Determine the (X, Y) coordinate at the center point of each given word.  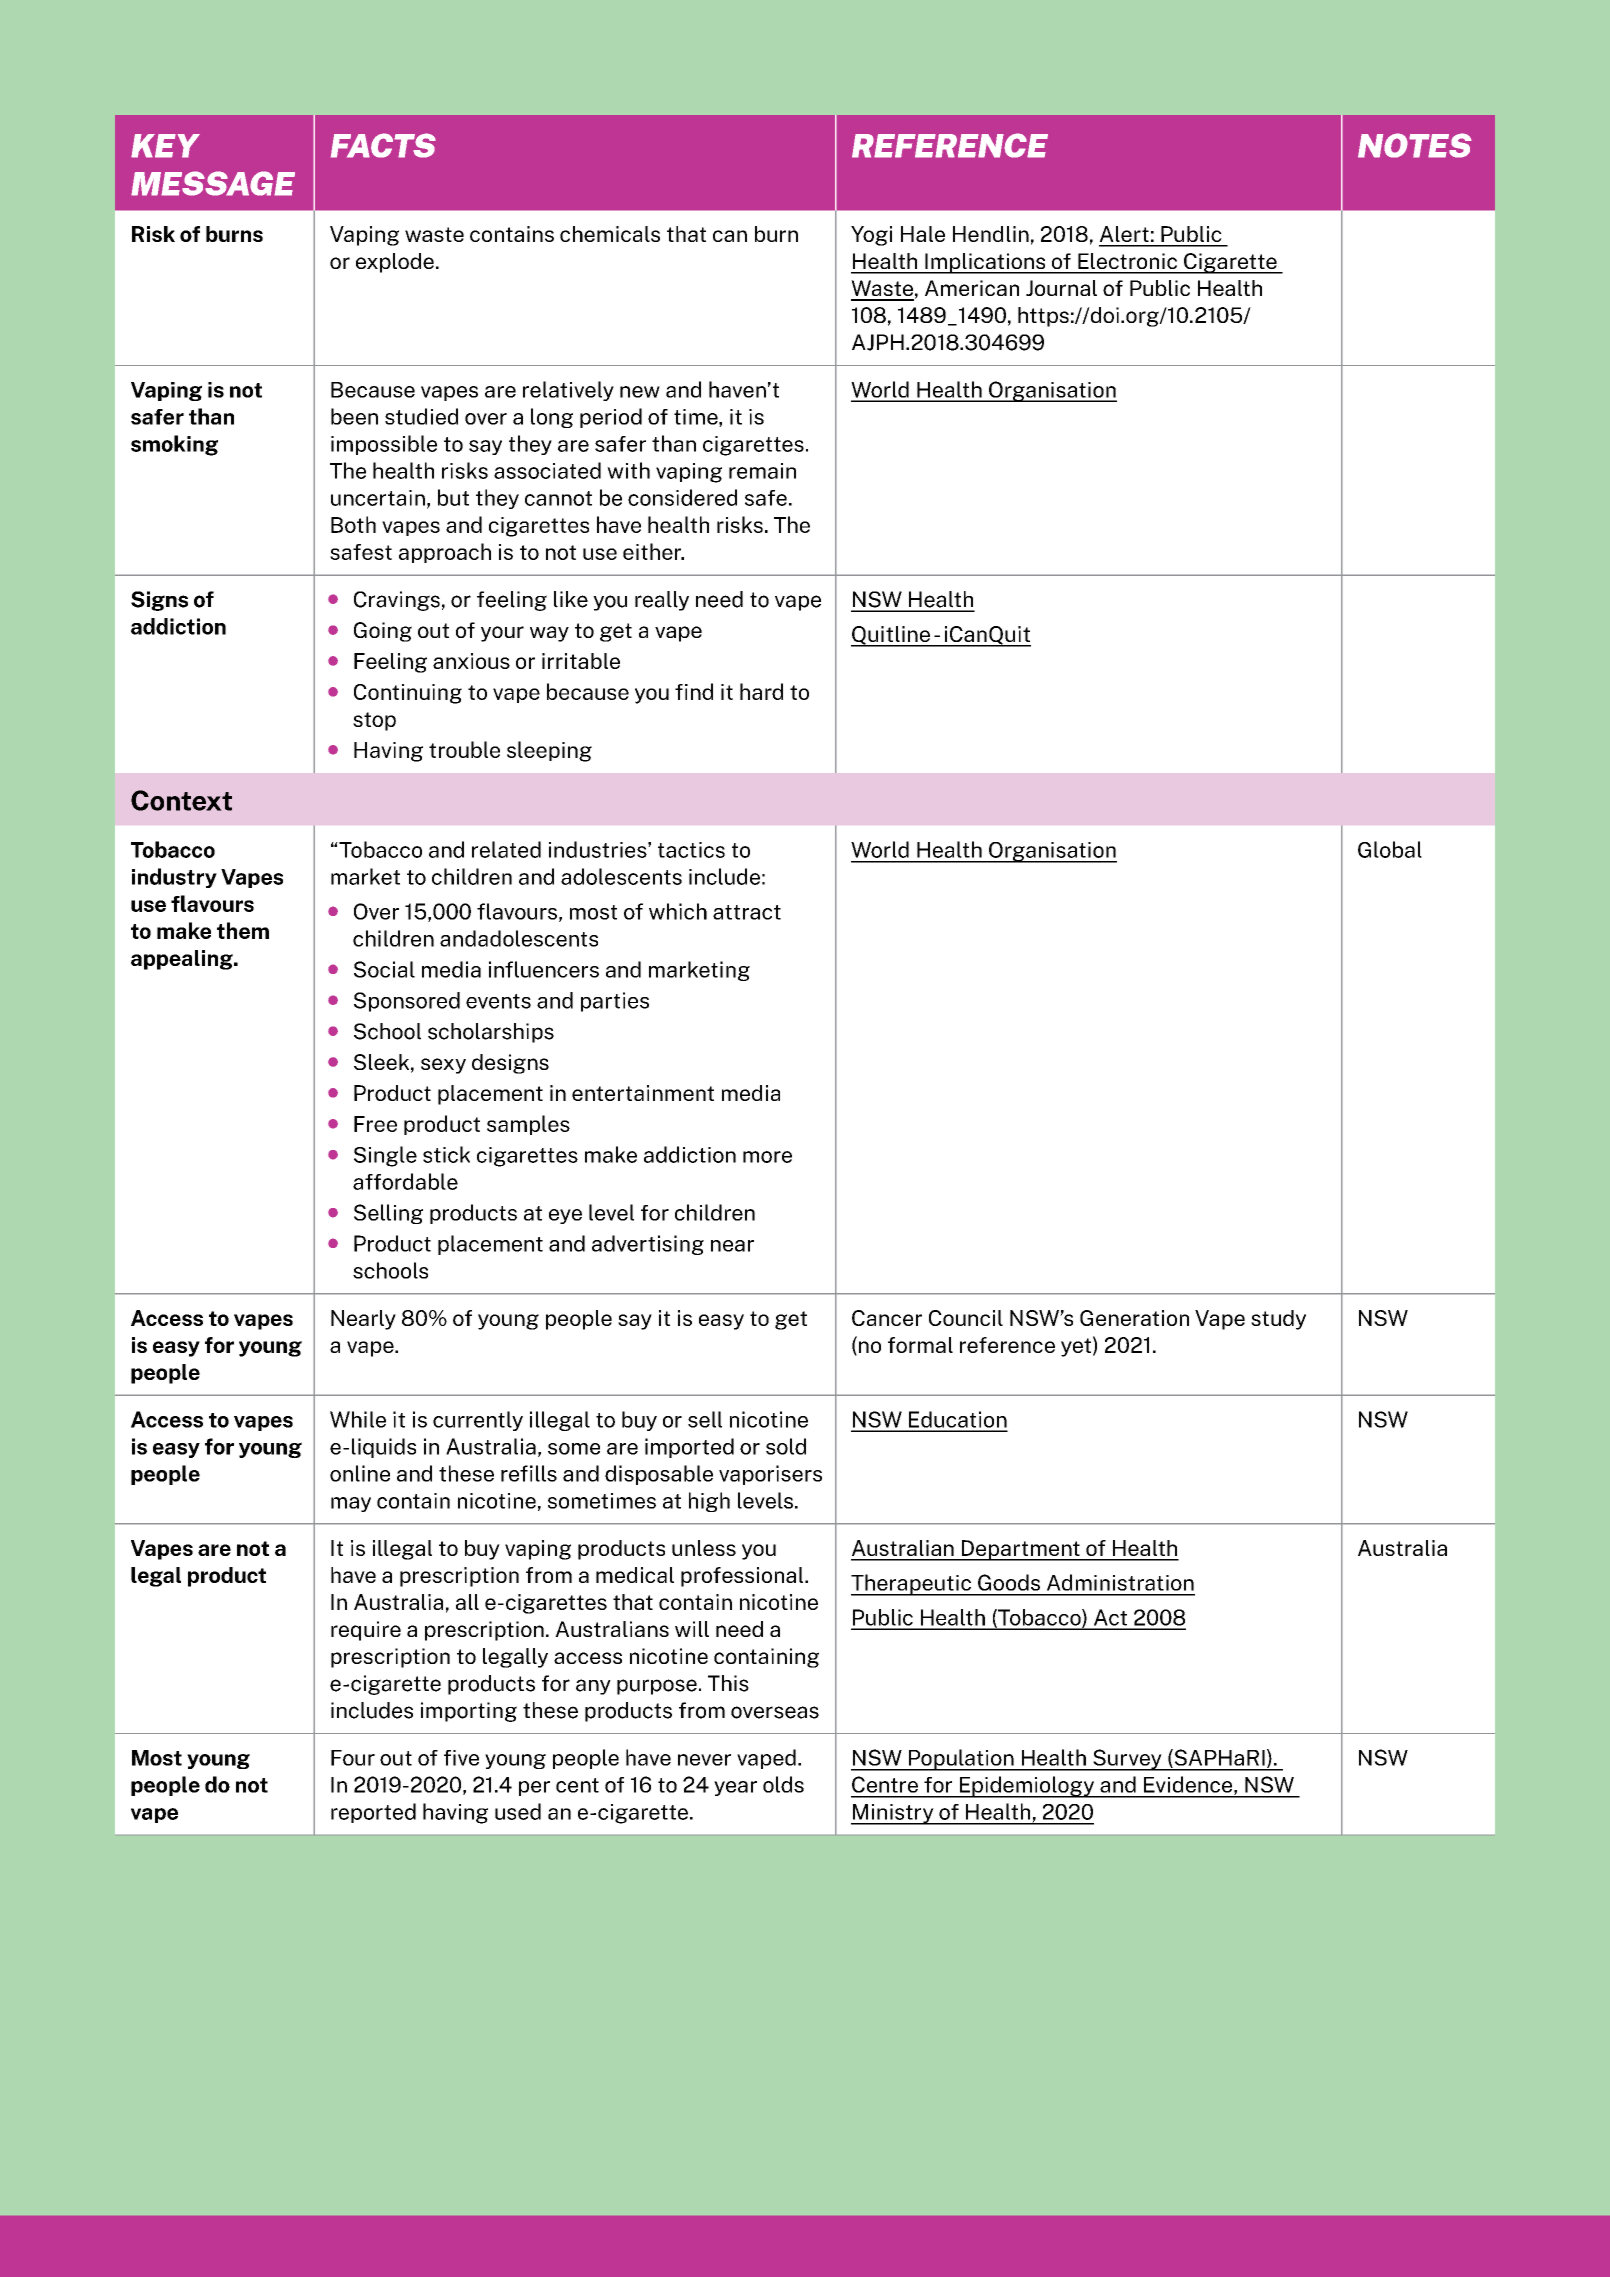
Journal (1061, 288)
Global (1390, 849)
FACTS (383, 145)
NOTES (1415, 145)
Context (181, 800)
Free (375, 1124)
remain (762, 471)
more (767, 1157)
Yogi (871, 236)
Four (353, 1758)
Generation (1134, 1318)
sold (786, 1446)
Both (353, 524)
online (360, 1473)
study (1278, 1320)
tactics (691, 850)
